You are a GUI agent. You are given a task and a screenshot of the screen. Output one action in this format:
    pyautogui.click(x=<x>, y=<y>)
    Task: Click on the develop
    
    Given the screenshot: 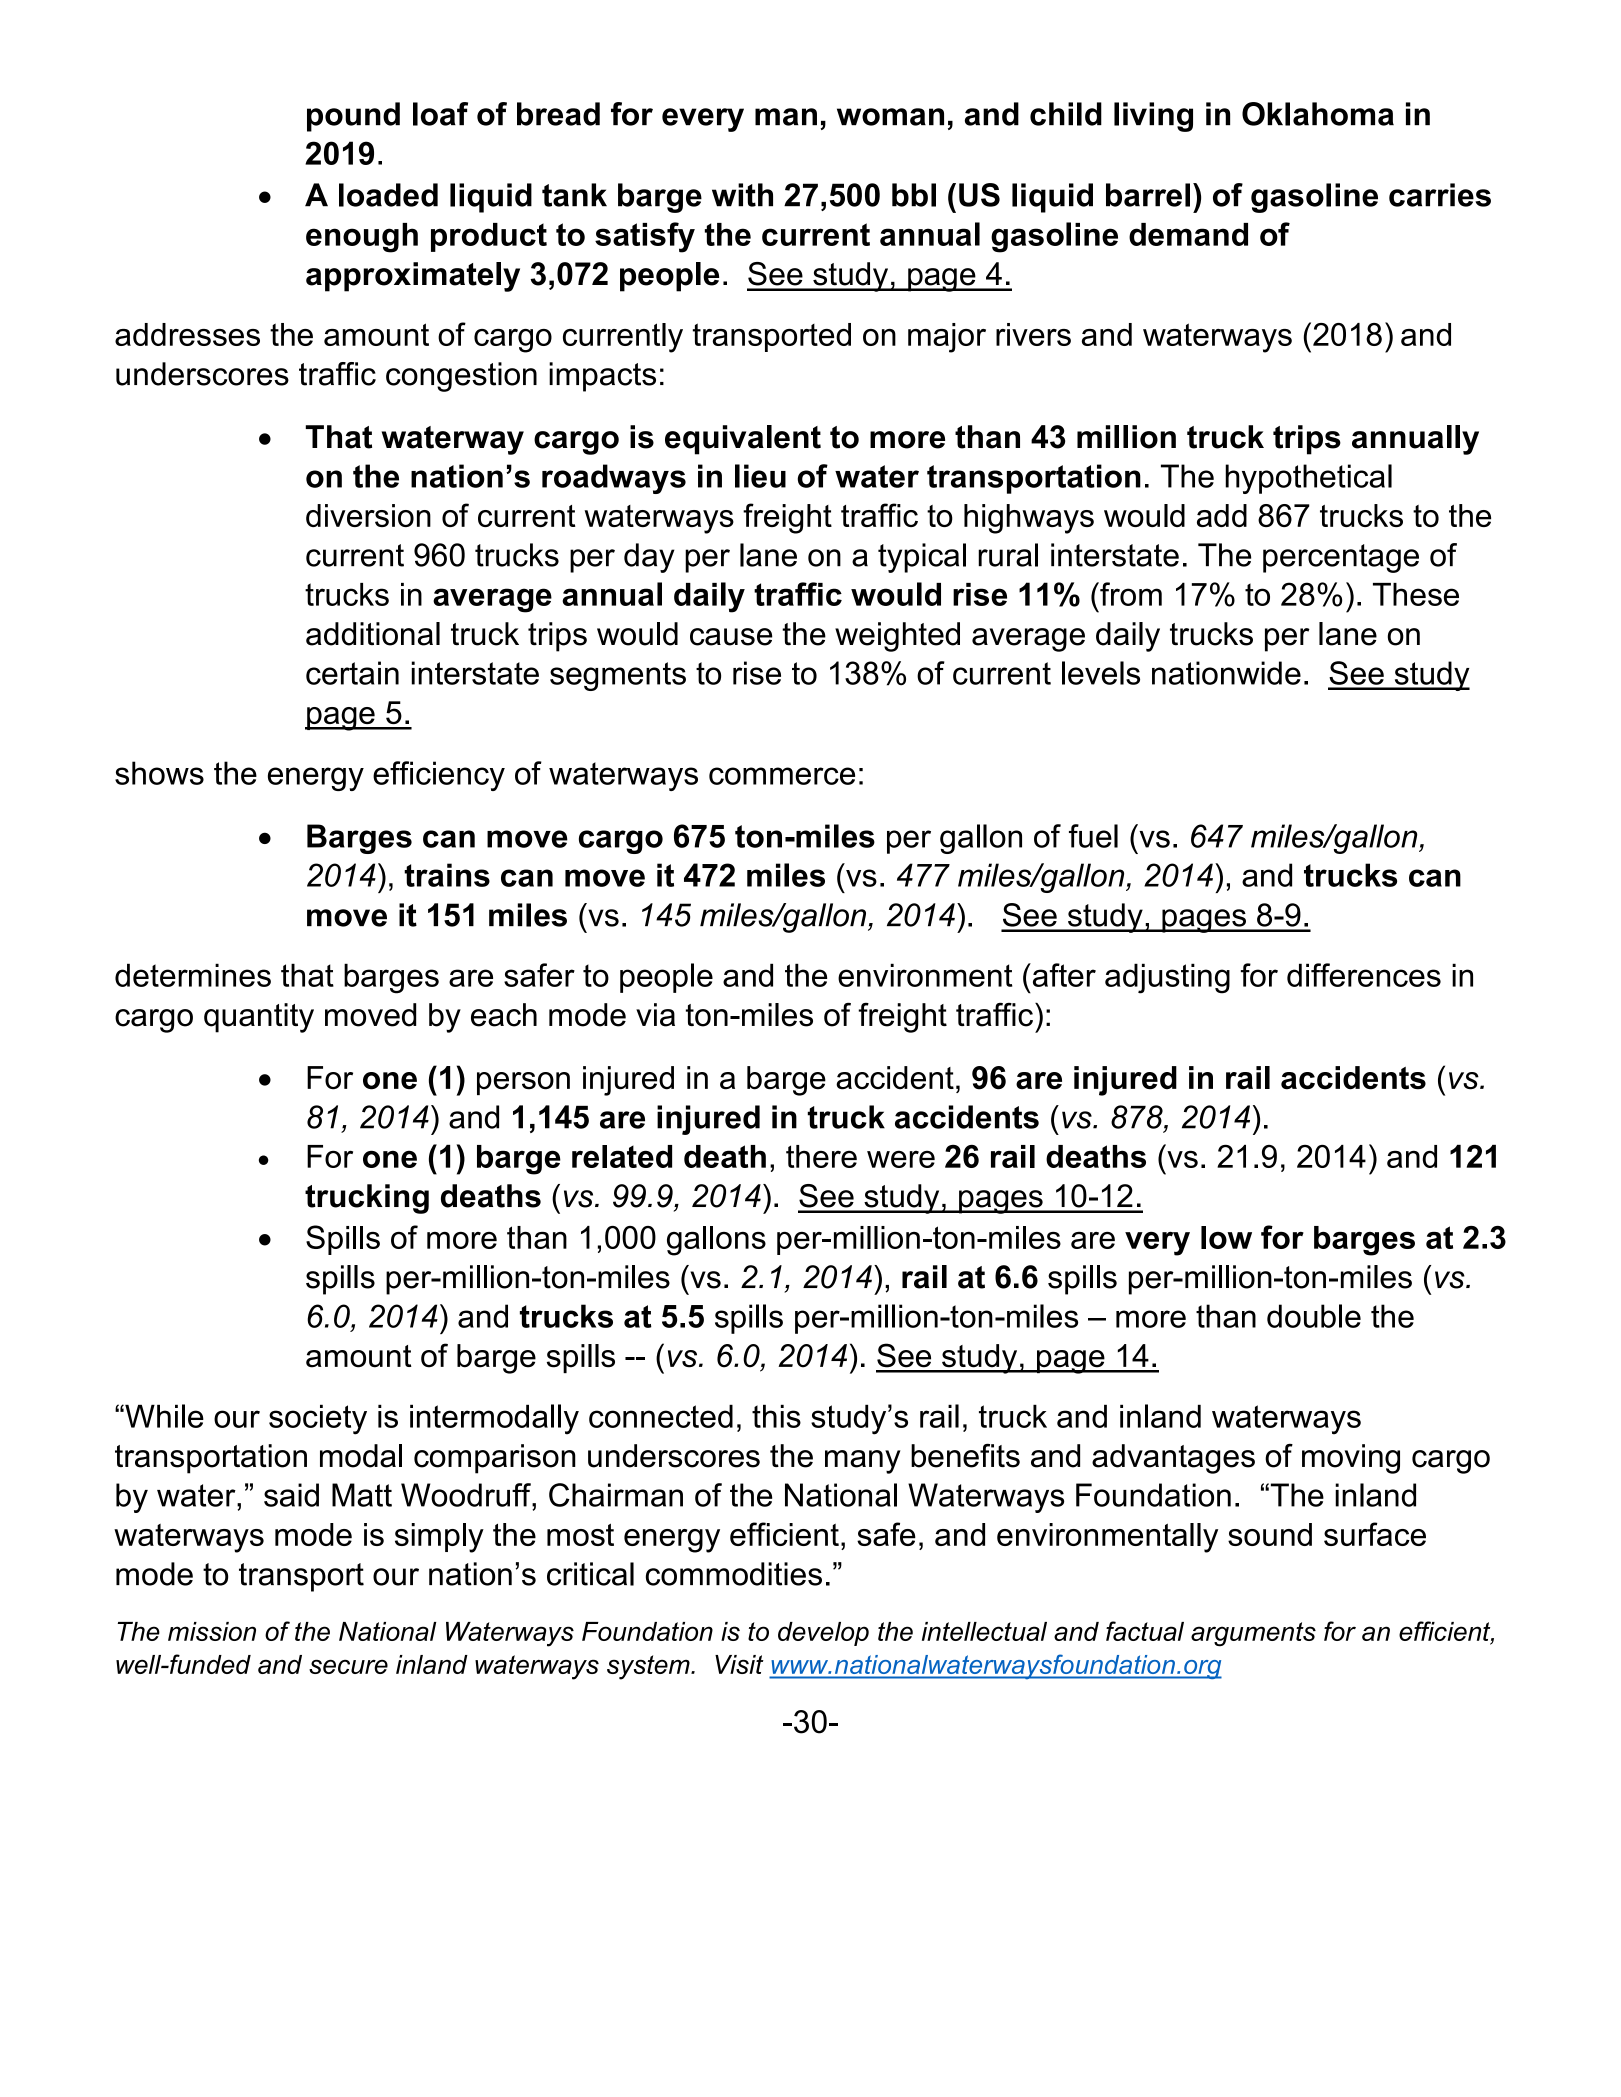 What is the action you would take?
    pyautogui.click(x=823, y=1634)
